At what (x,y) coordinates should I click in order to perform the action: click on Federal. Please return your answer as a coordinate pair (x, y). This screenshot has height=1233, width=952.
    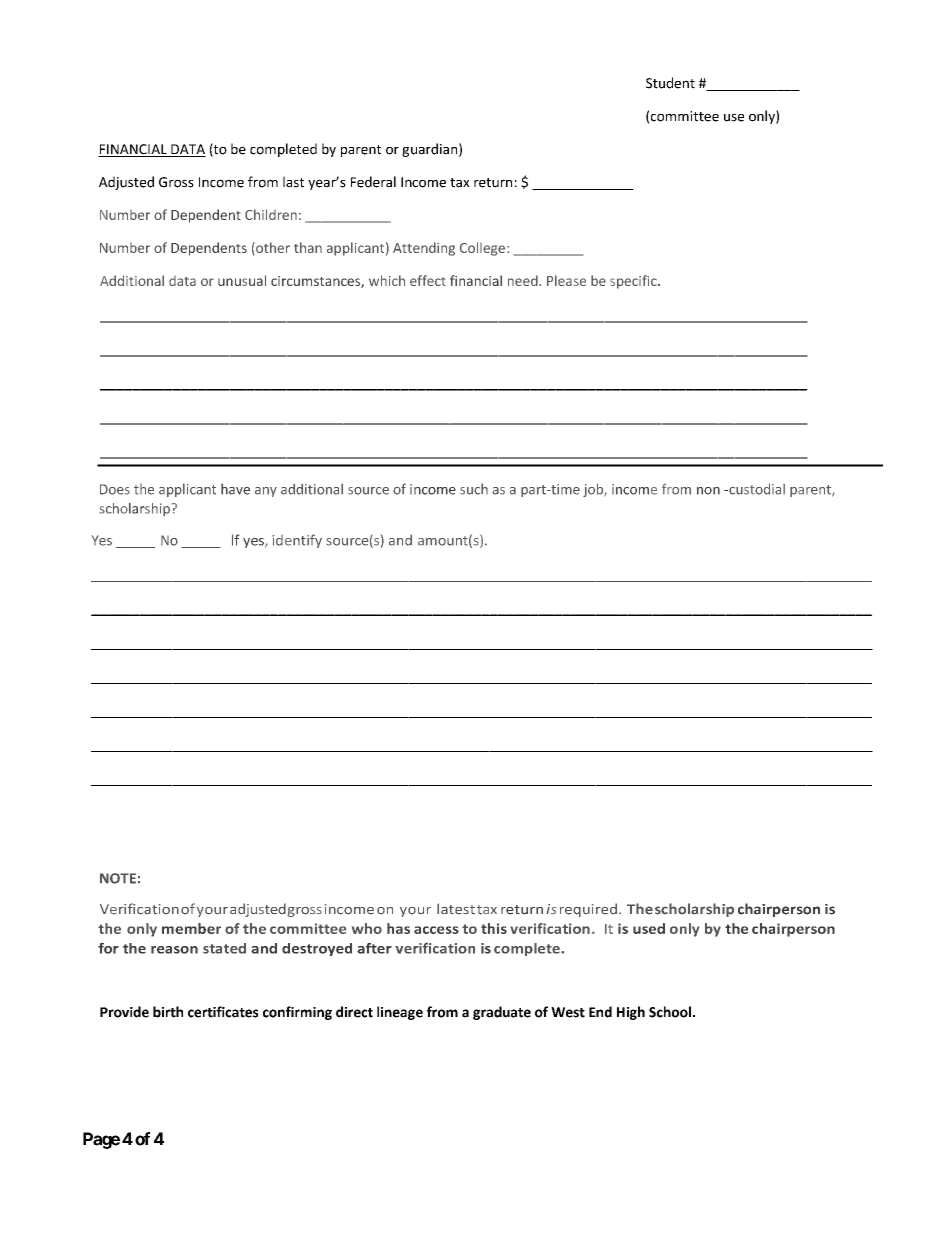
    Looking at the image, I should click on (373, 182).
